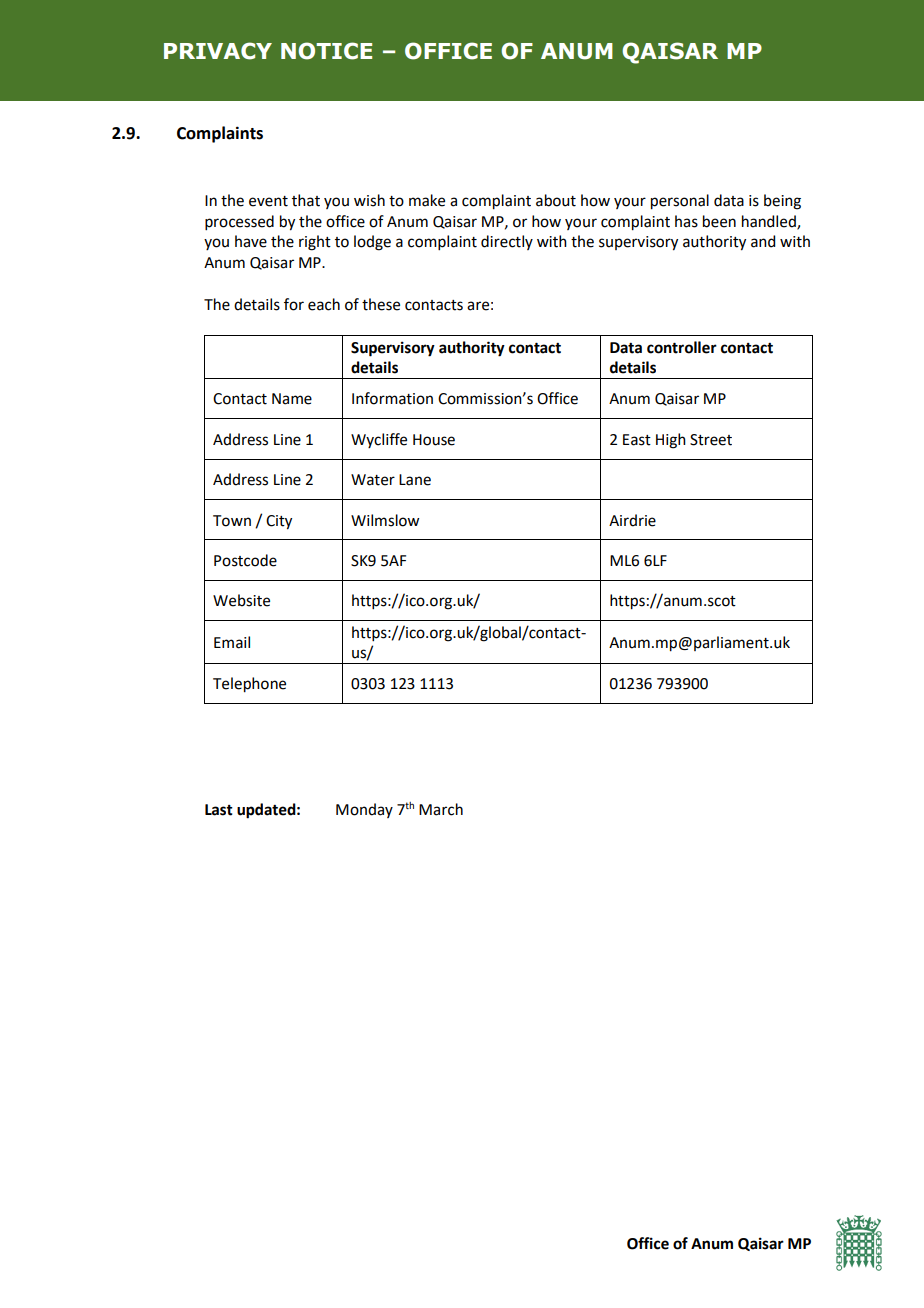 Image resolution: width=924 pixels, height=1308 pixels. I want to click on controller, so click(682, 347).
